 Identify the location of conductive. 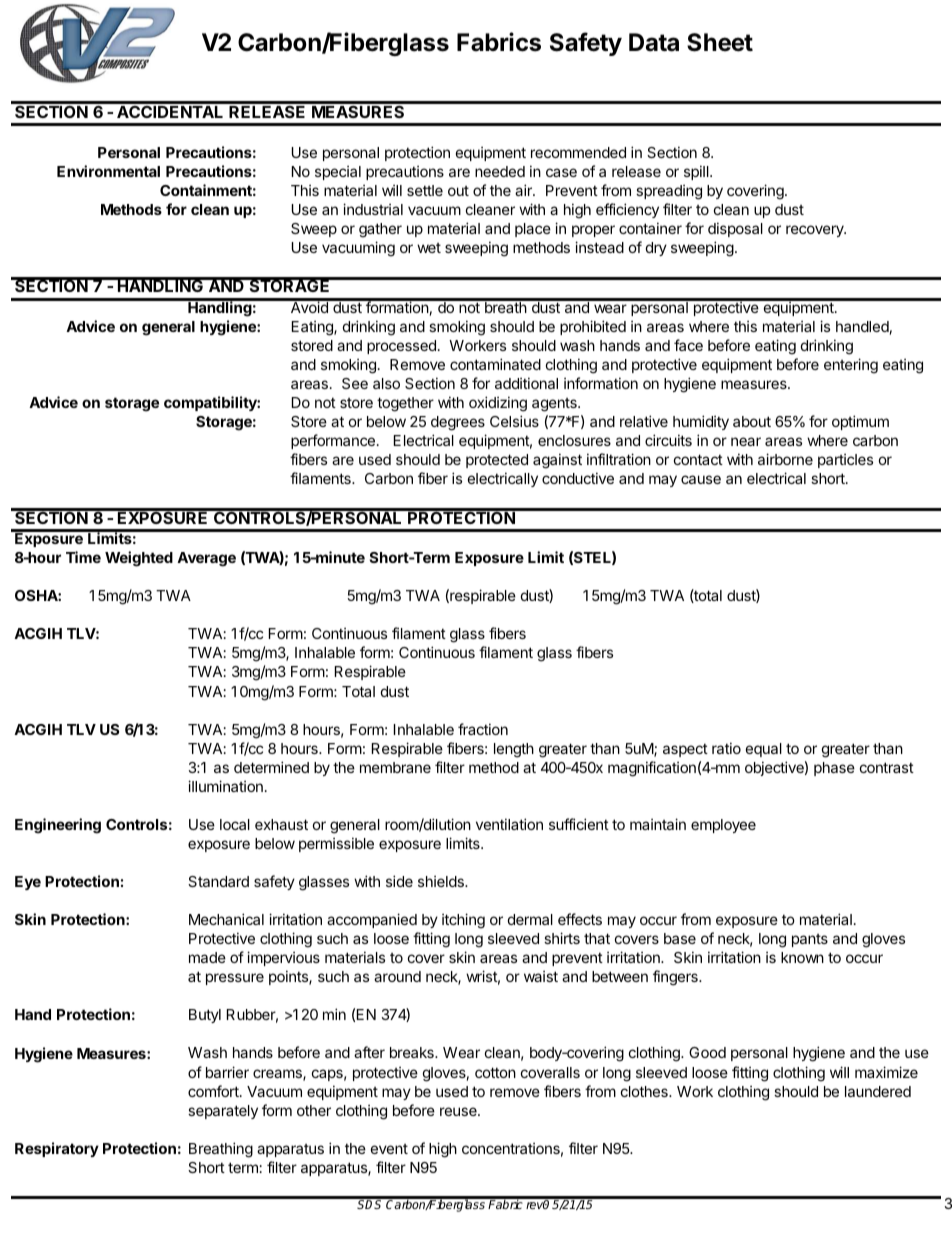
(578, 478).
